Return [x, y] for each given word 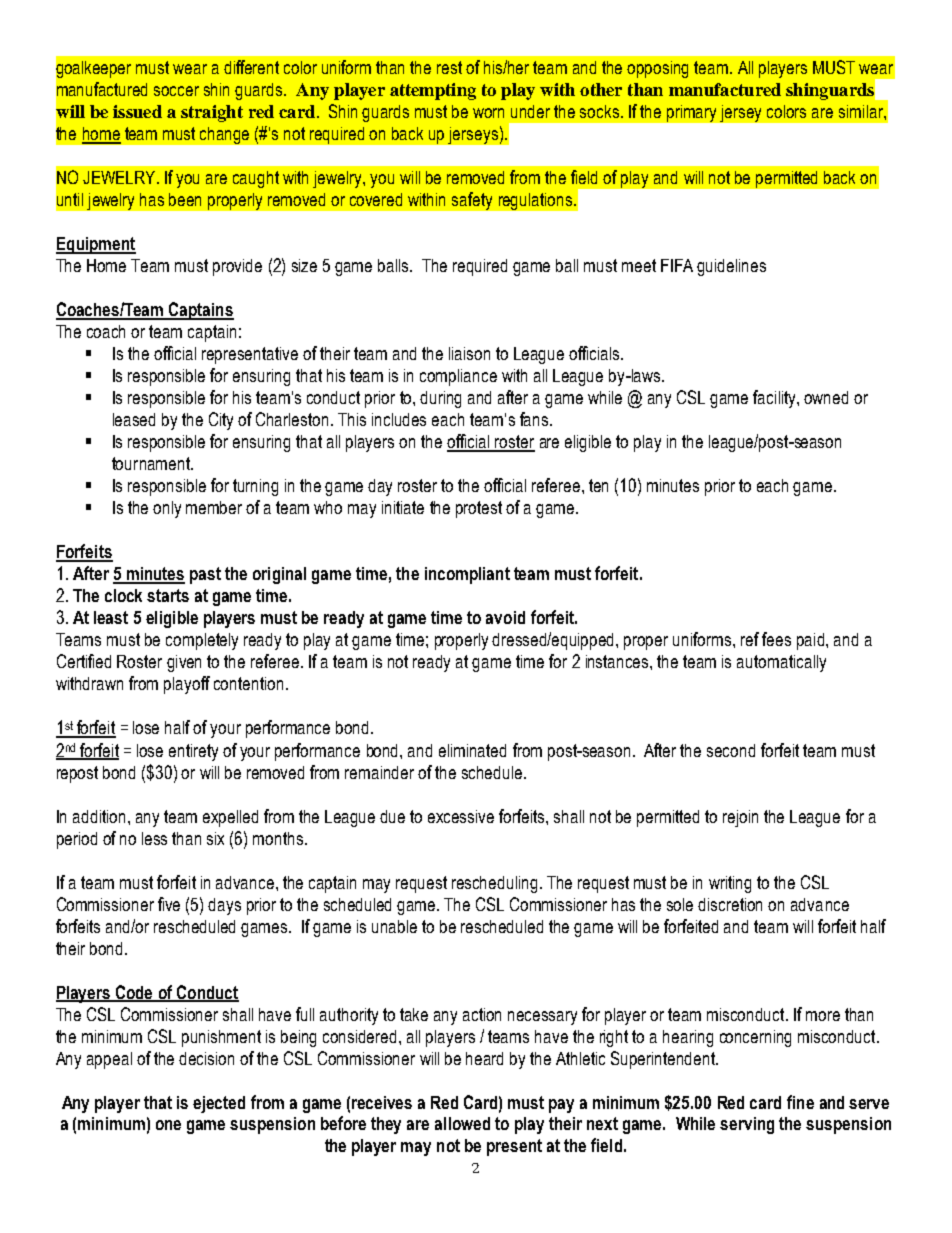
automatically [781, 663]
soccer [176, 91]
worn [488, 113]
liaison [469, 353]
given [184, 663]
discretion [730, 904]
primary [691, 113]
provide [237, 267]
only [167, 509]
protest [479, 509]
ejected [219, 1104]
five [169, 904]
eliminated [472, 750]
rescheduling [494, 884]
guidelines [731, 267]
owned [826, 397]
